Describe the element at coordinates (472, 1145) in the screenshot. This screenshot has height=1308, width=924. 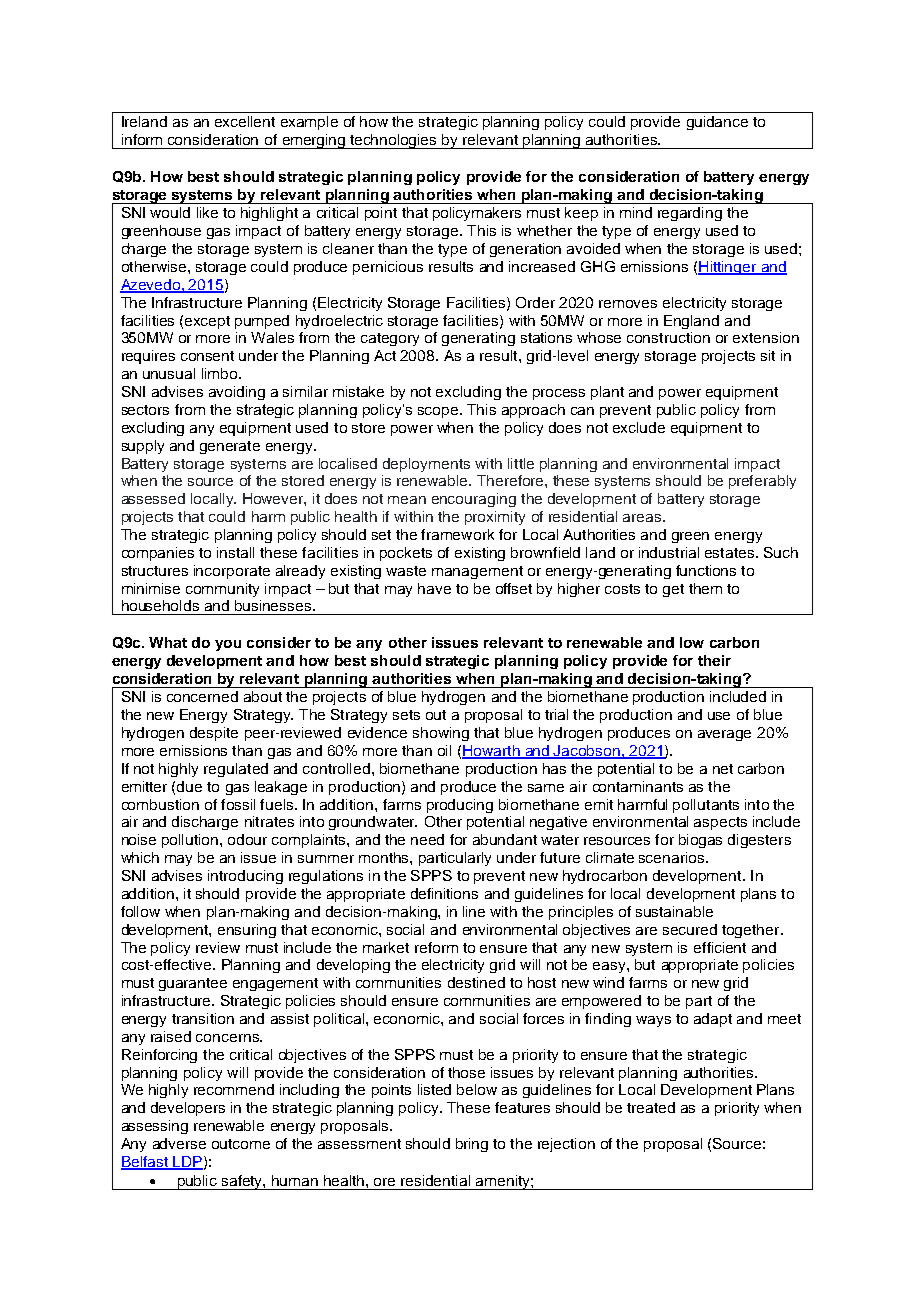
I see `bring` at that location.
